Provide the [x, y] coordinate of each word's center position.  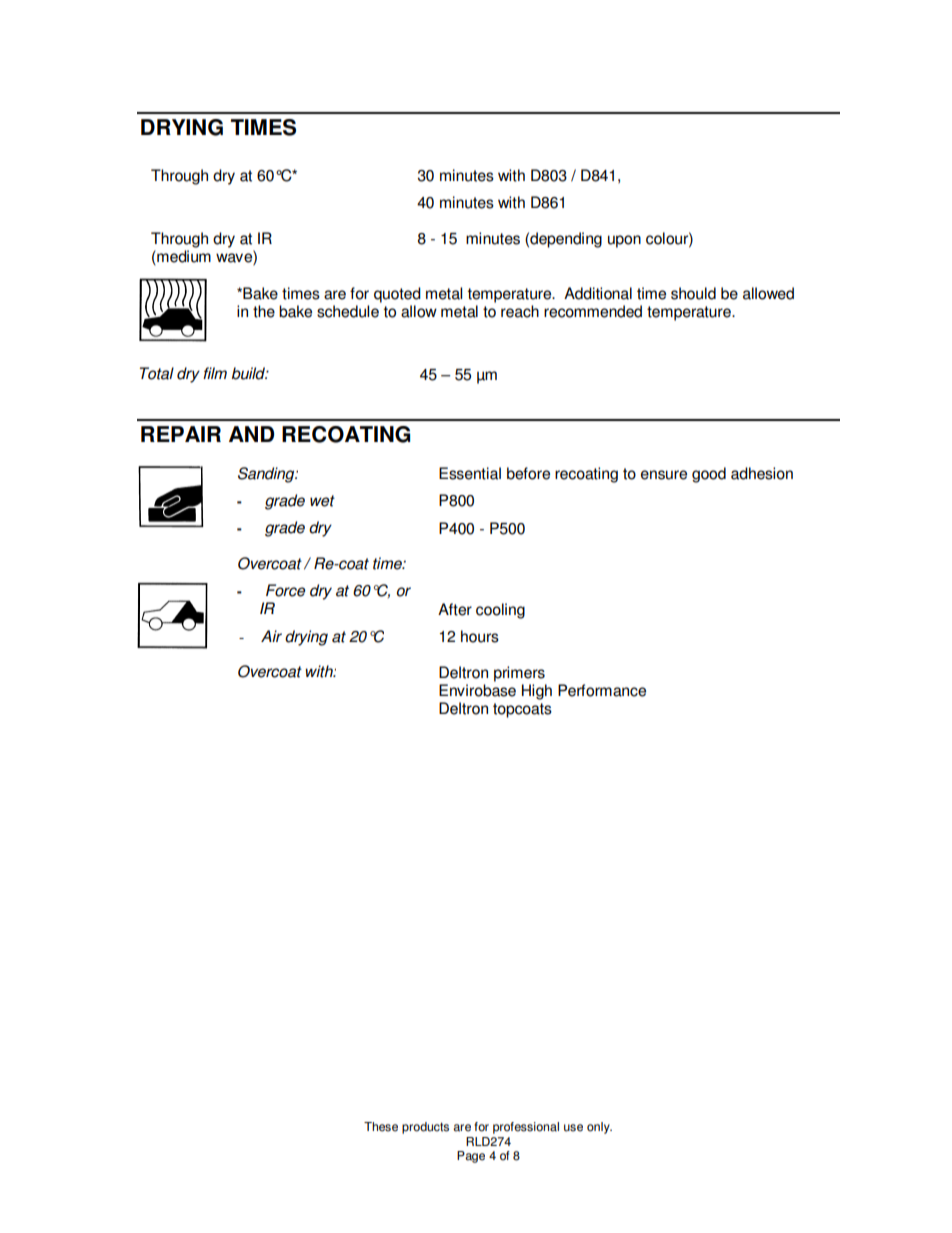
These [381, 1127]
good [709, 475]
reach [520, 311]
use [573, 1128]
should [693, 293]
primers [519, 674]
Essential [470, 473]
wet [322, 501]
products [425, 1128]
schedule [348, 311]
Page [471, 1157]
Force [285, 590]
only [599, 1128]
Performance [602, 690]
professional [526, 1128]
